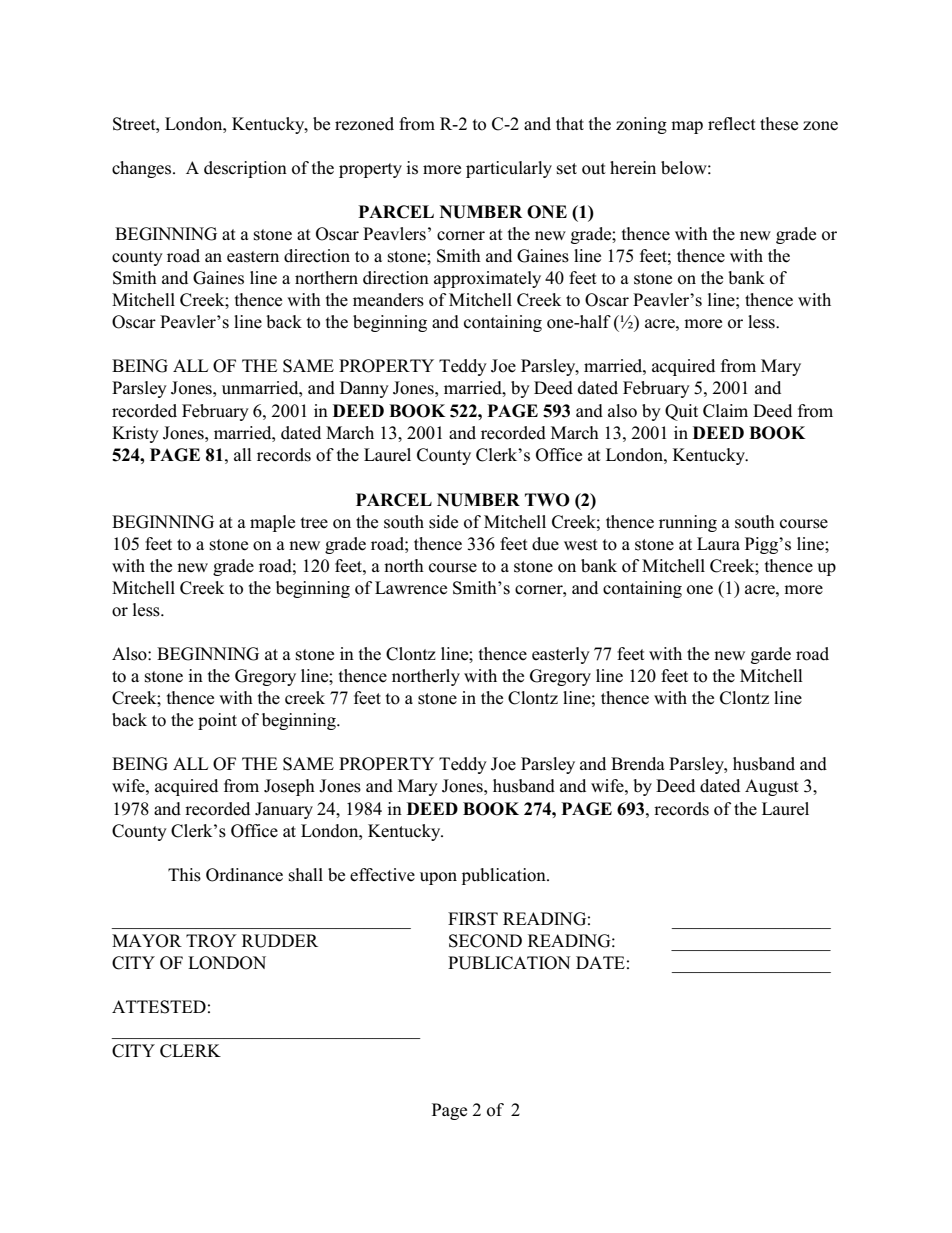  Describe the element at coordinates (732, 124) in the image. I see `reflect` at that location.
